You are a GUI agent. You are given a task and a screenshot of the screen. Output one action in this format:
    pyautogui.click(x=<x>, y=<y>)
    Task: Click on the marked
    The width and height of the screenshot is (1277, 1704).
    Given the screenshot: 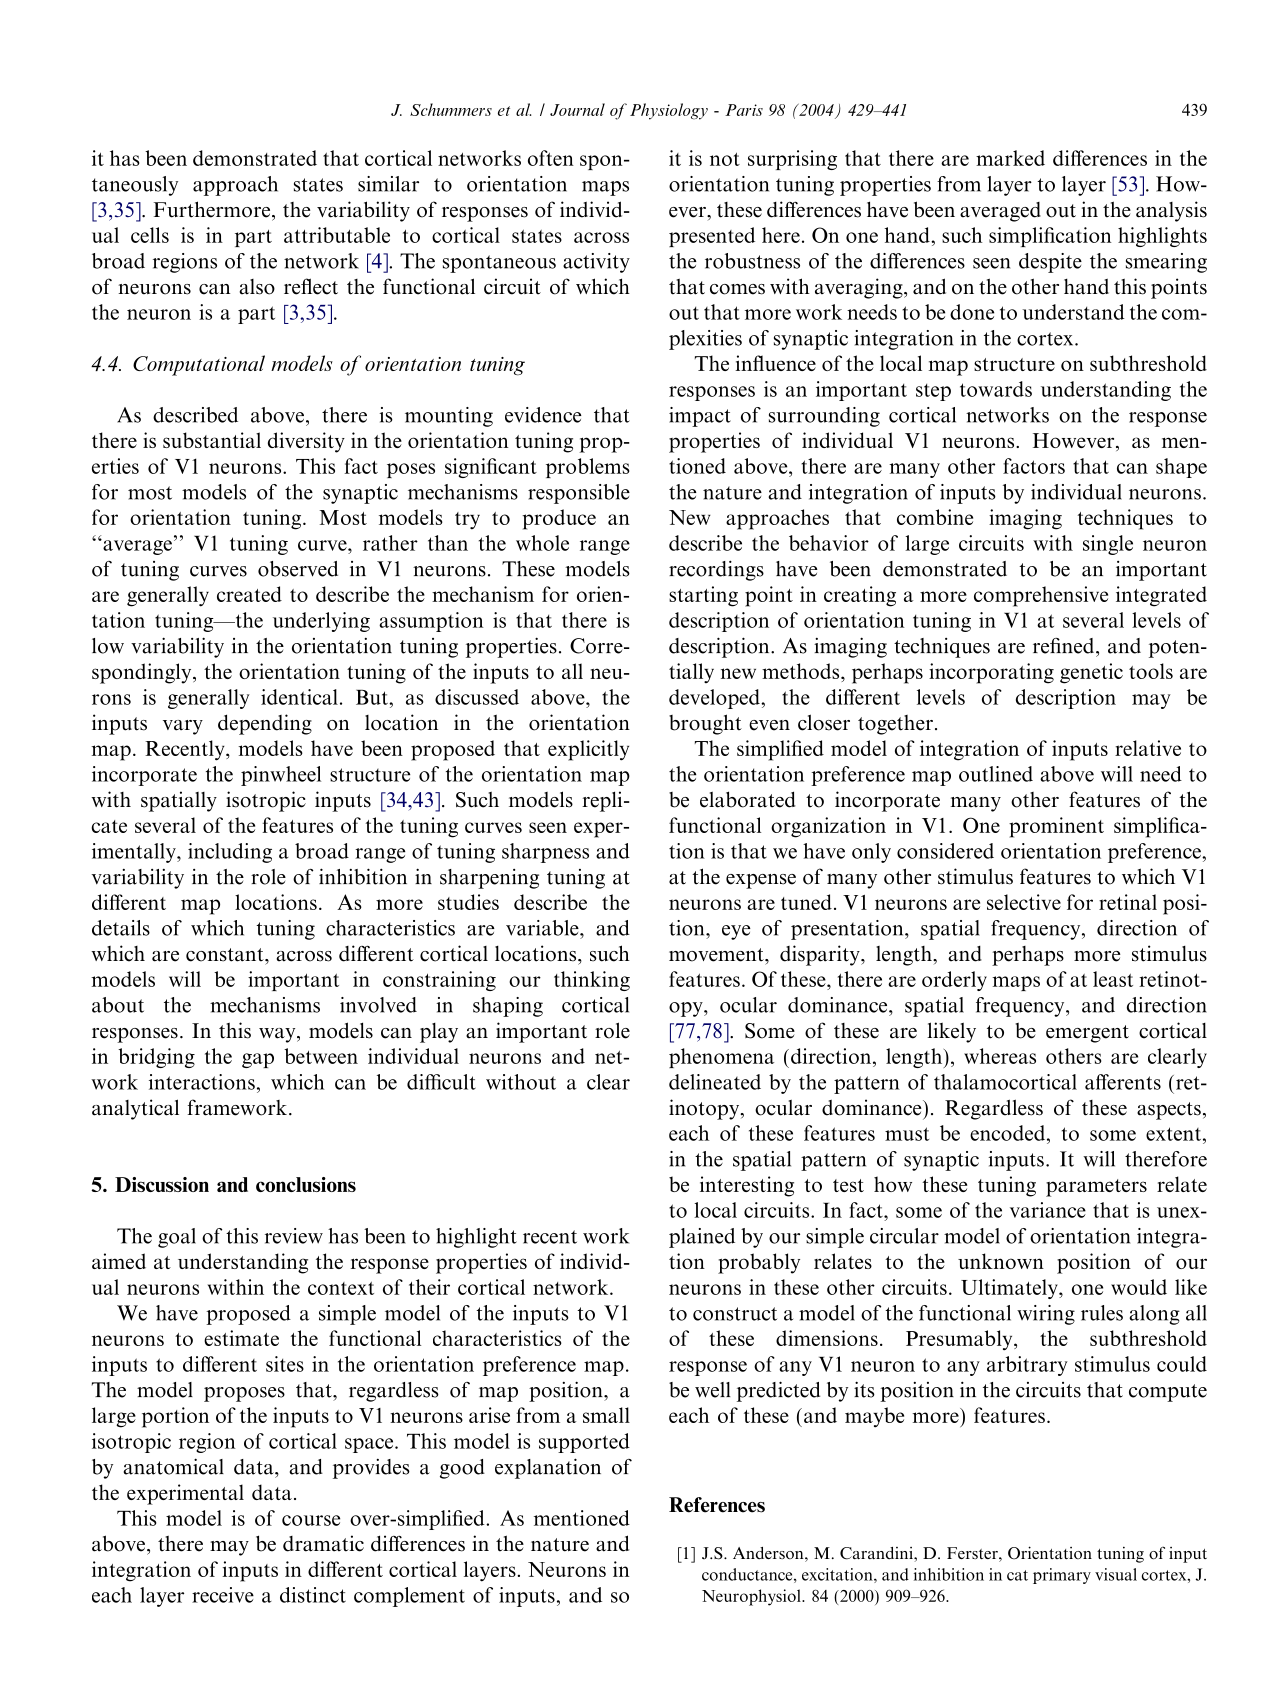 What is the action you would take?
    pyautogui.click(x=1010, y=158)
